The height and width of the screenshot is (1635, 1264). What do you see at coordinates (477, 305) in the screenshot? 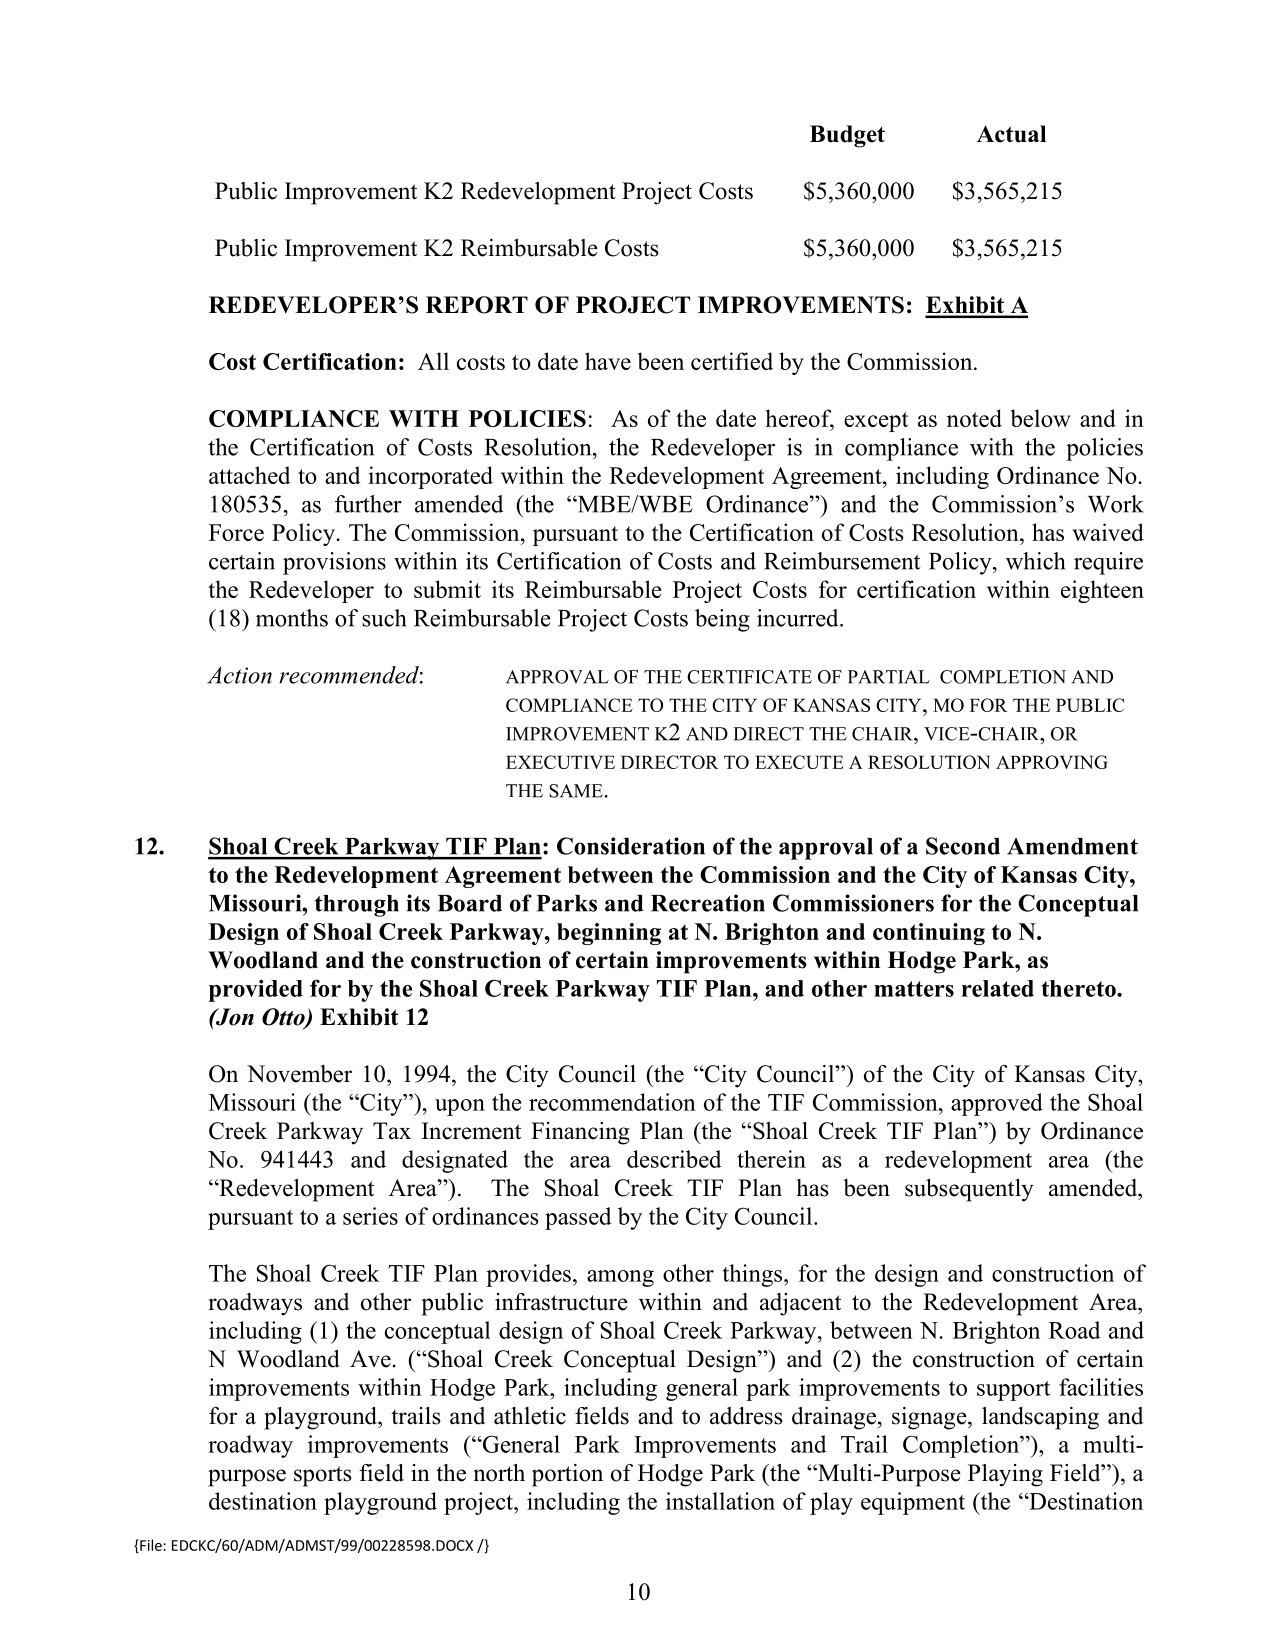
I see `REPORT` at bounding box center [477, 305].
